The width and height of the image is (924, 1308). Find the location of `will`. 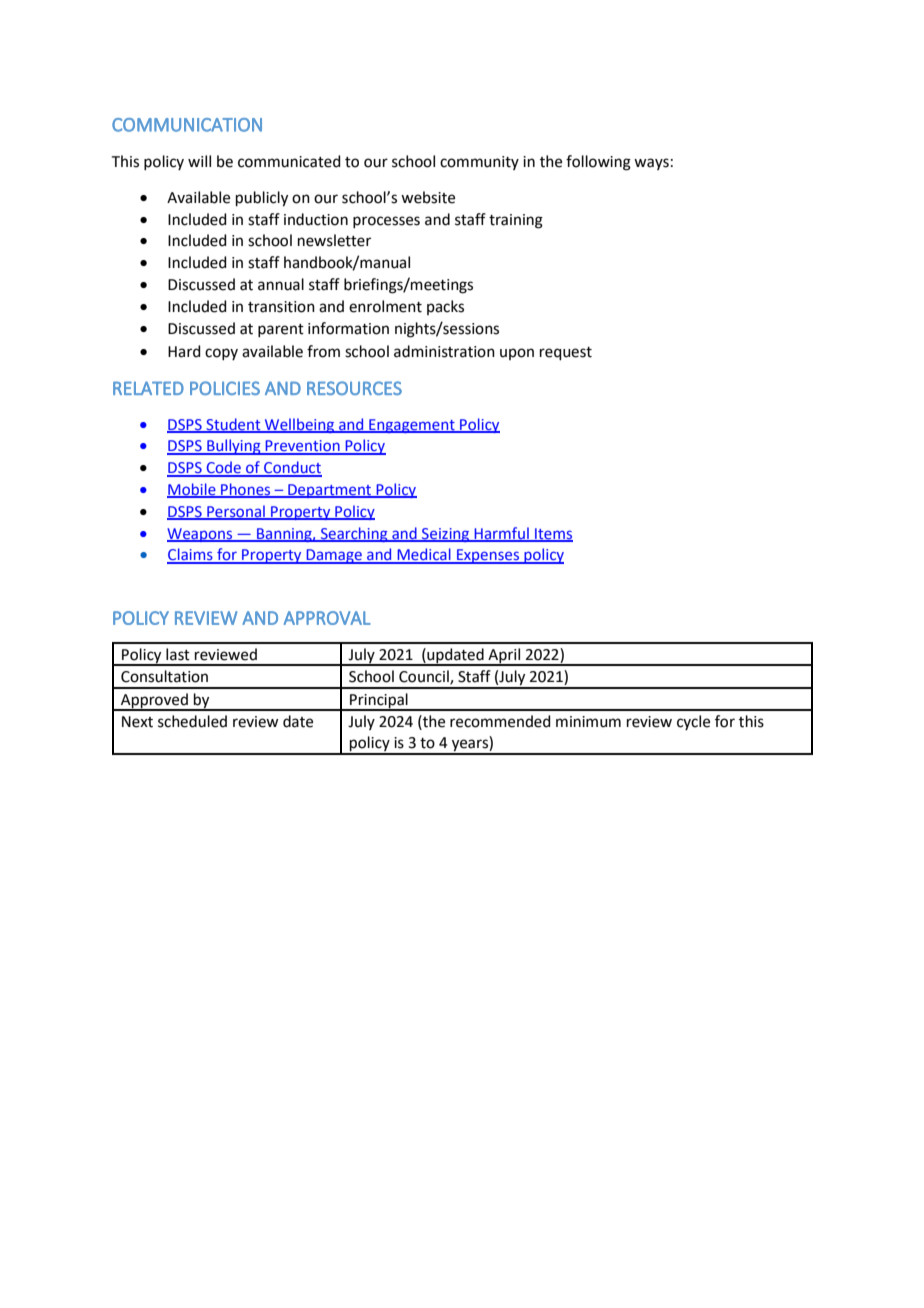

will is located at coordinates (199, 161).
